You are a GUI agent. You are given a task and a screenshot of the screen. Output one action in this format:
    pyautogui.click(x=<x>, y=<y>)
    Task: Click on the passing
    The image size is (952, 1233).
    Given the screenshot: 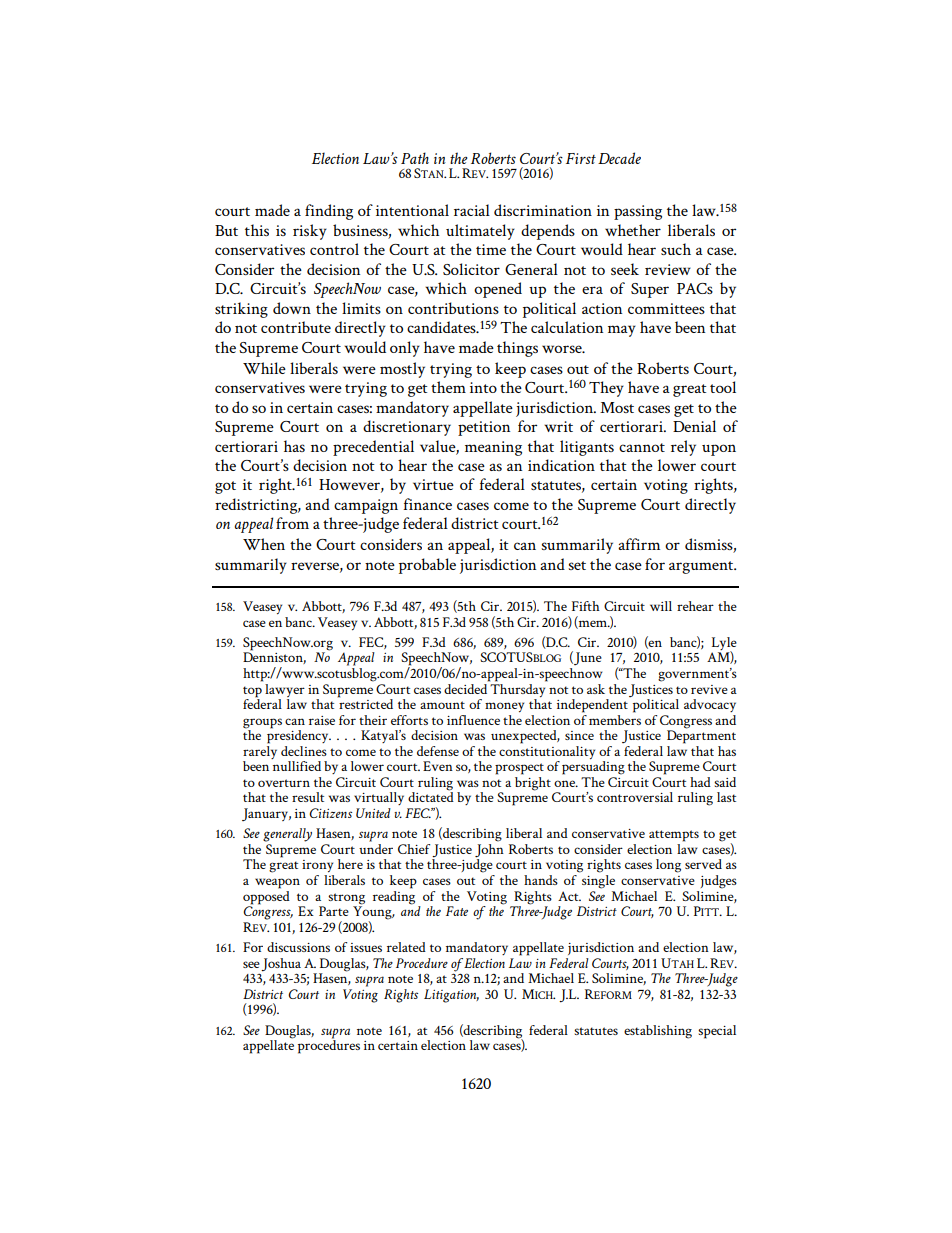 What is the action you would take?
    pyautogui.click(x=638, y=212)
